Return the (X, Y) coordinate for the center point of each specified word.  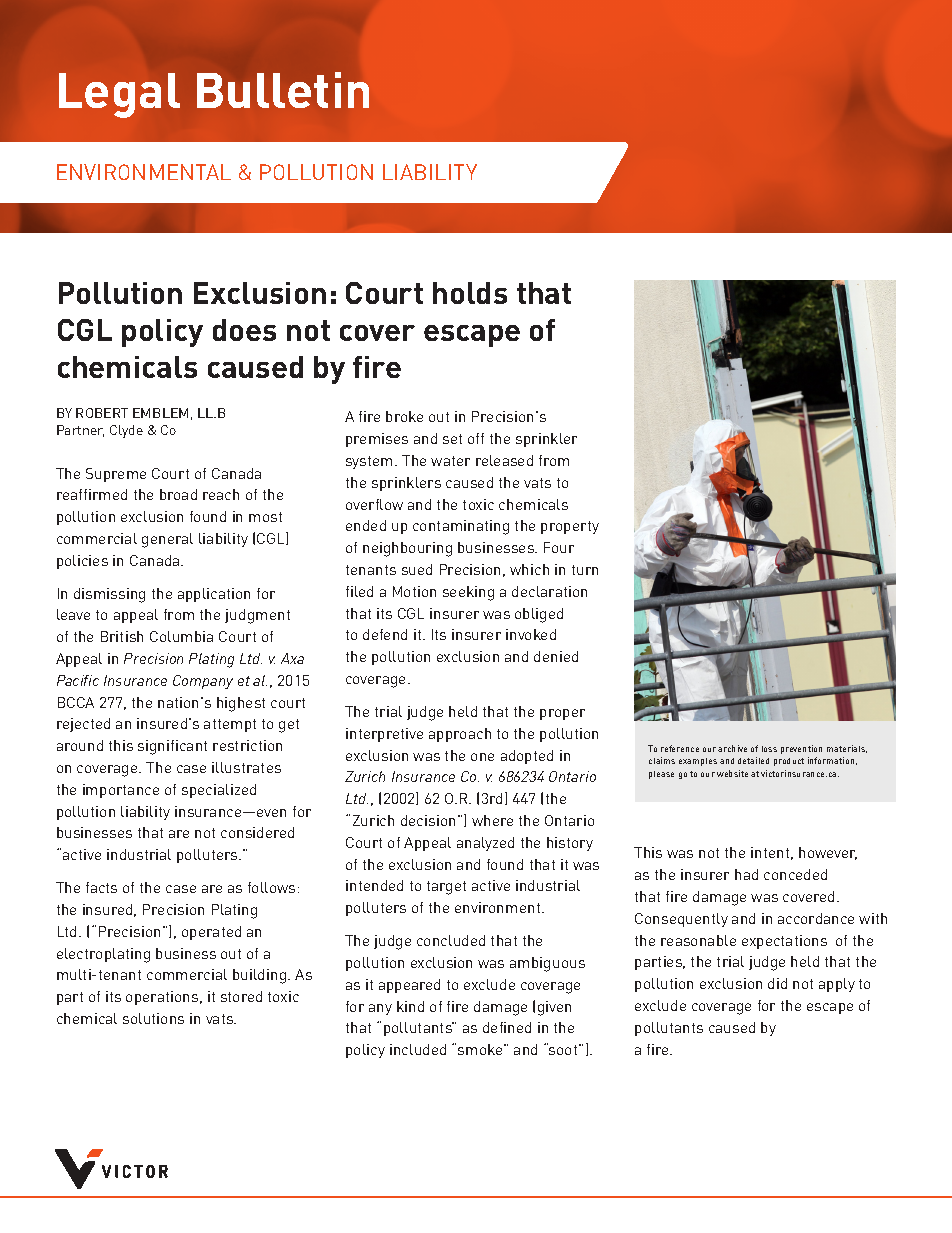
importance (121, 791)
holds (470, 293)
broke (404, 416)
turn (585, 570)
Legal (119, 95)
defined (507, 1027)
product (789, 762)
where (492, 820)
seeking (468, 593)
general (167, 540)
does (244, 330)
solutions (153, 1018)
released (504, 460)
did (777, 983)
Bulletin (283, 90)
